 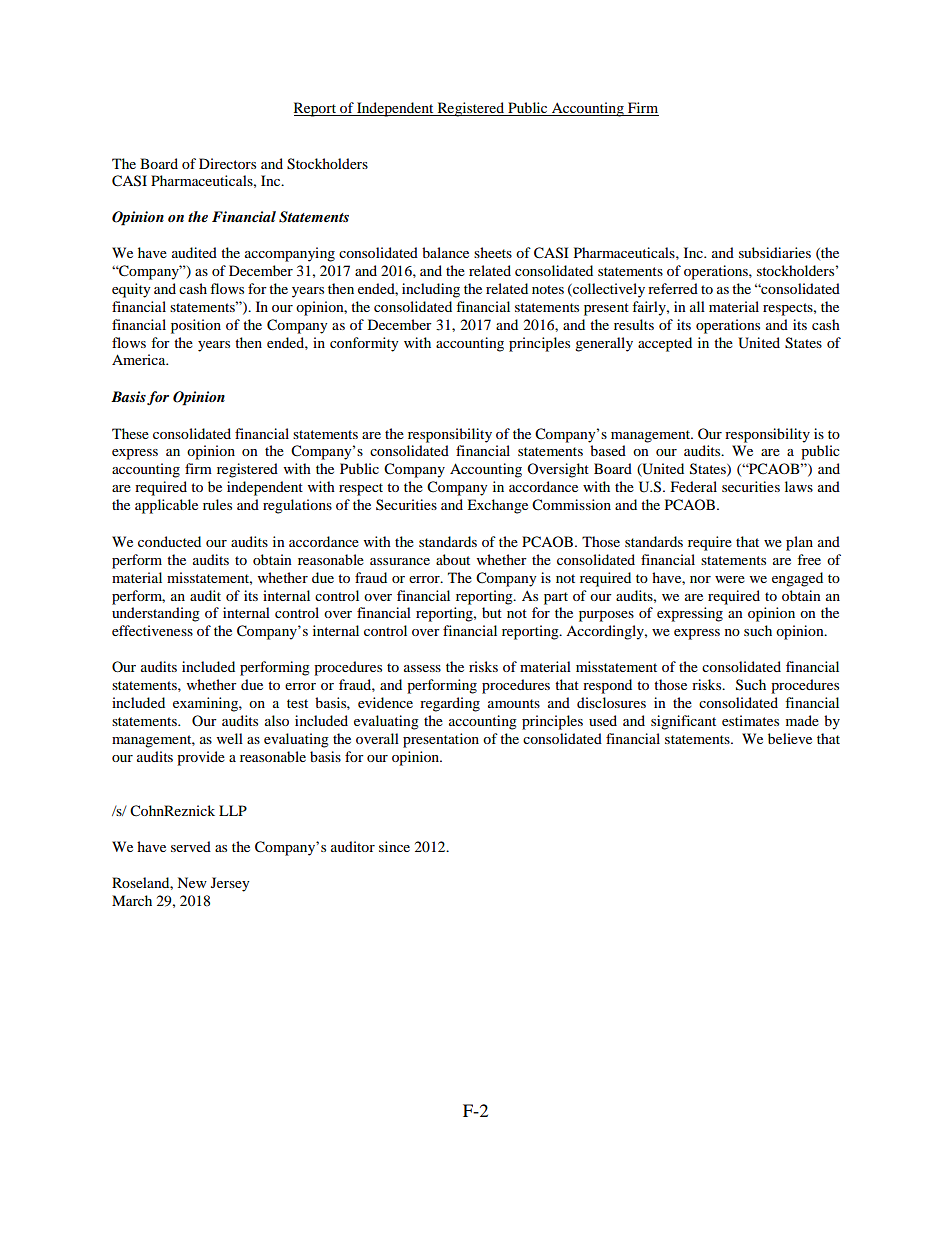 I want to click on plan, so click(x=799, y=543).
